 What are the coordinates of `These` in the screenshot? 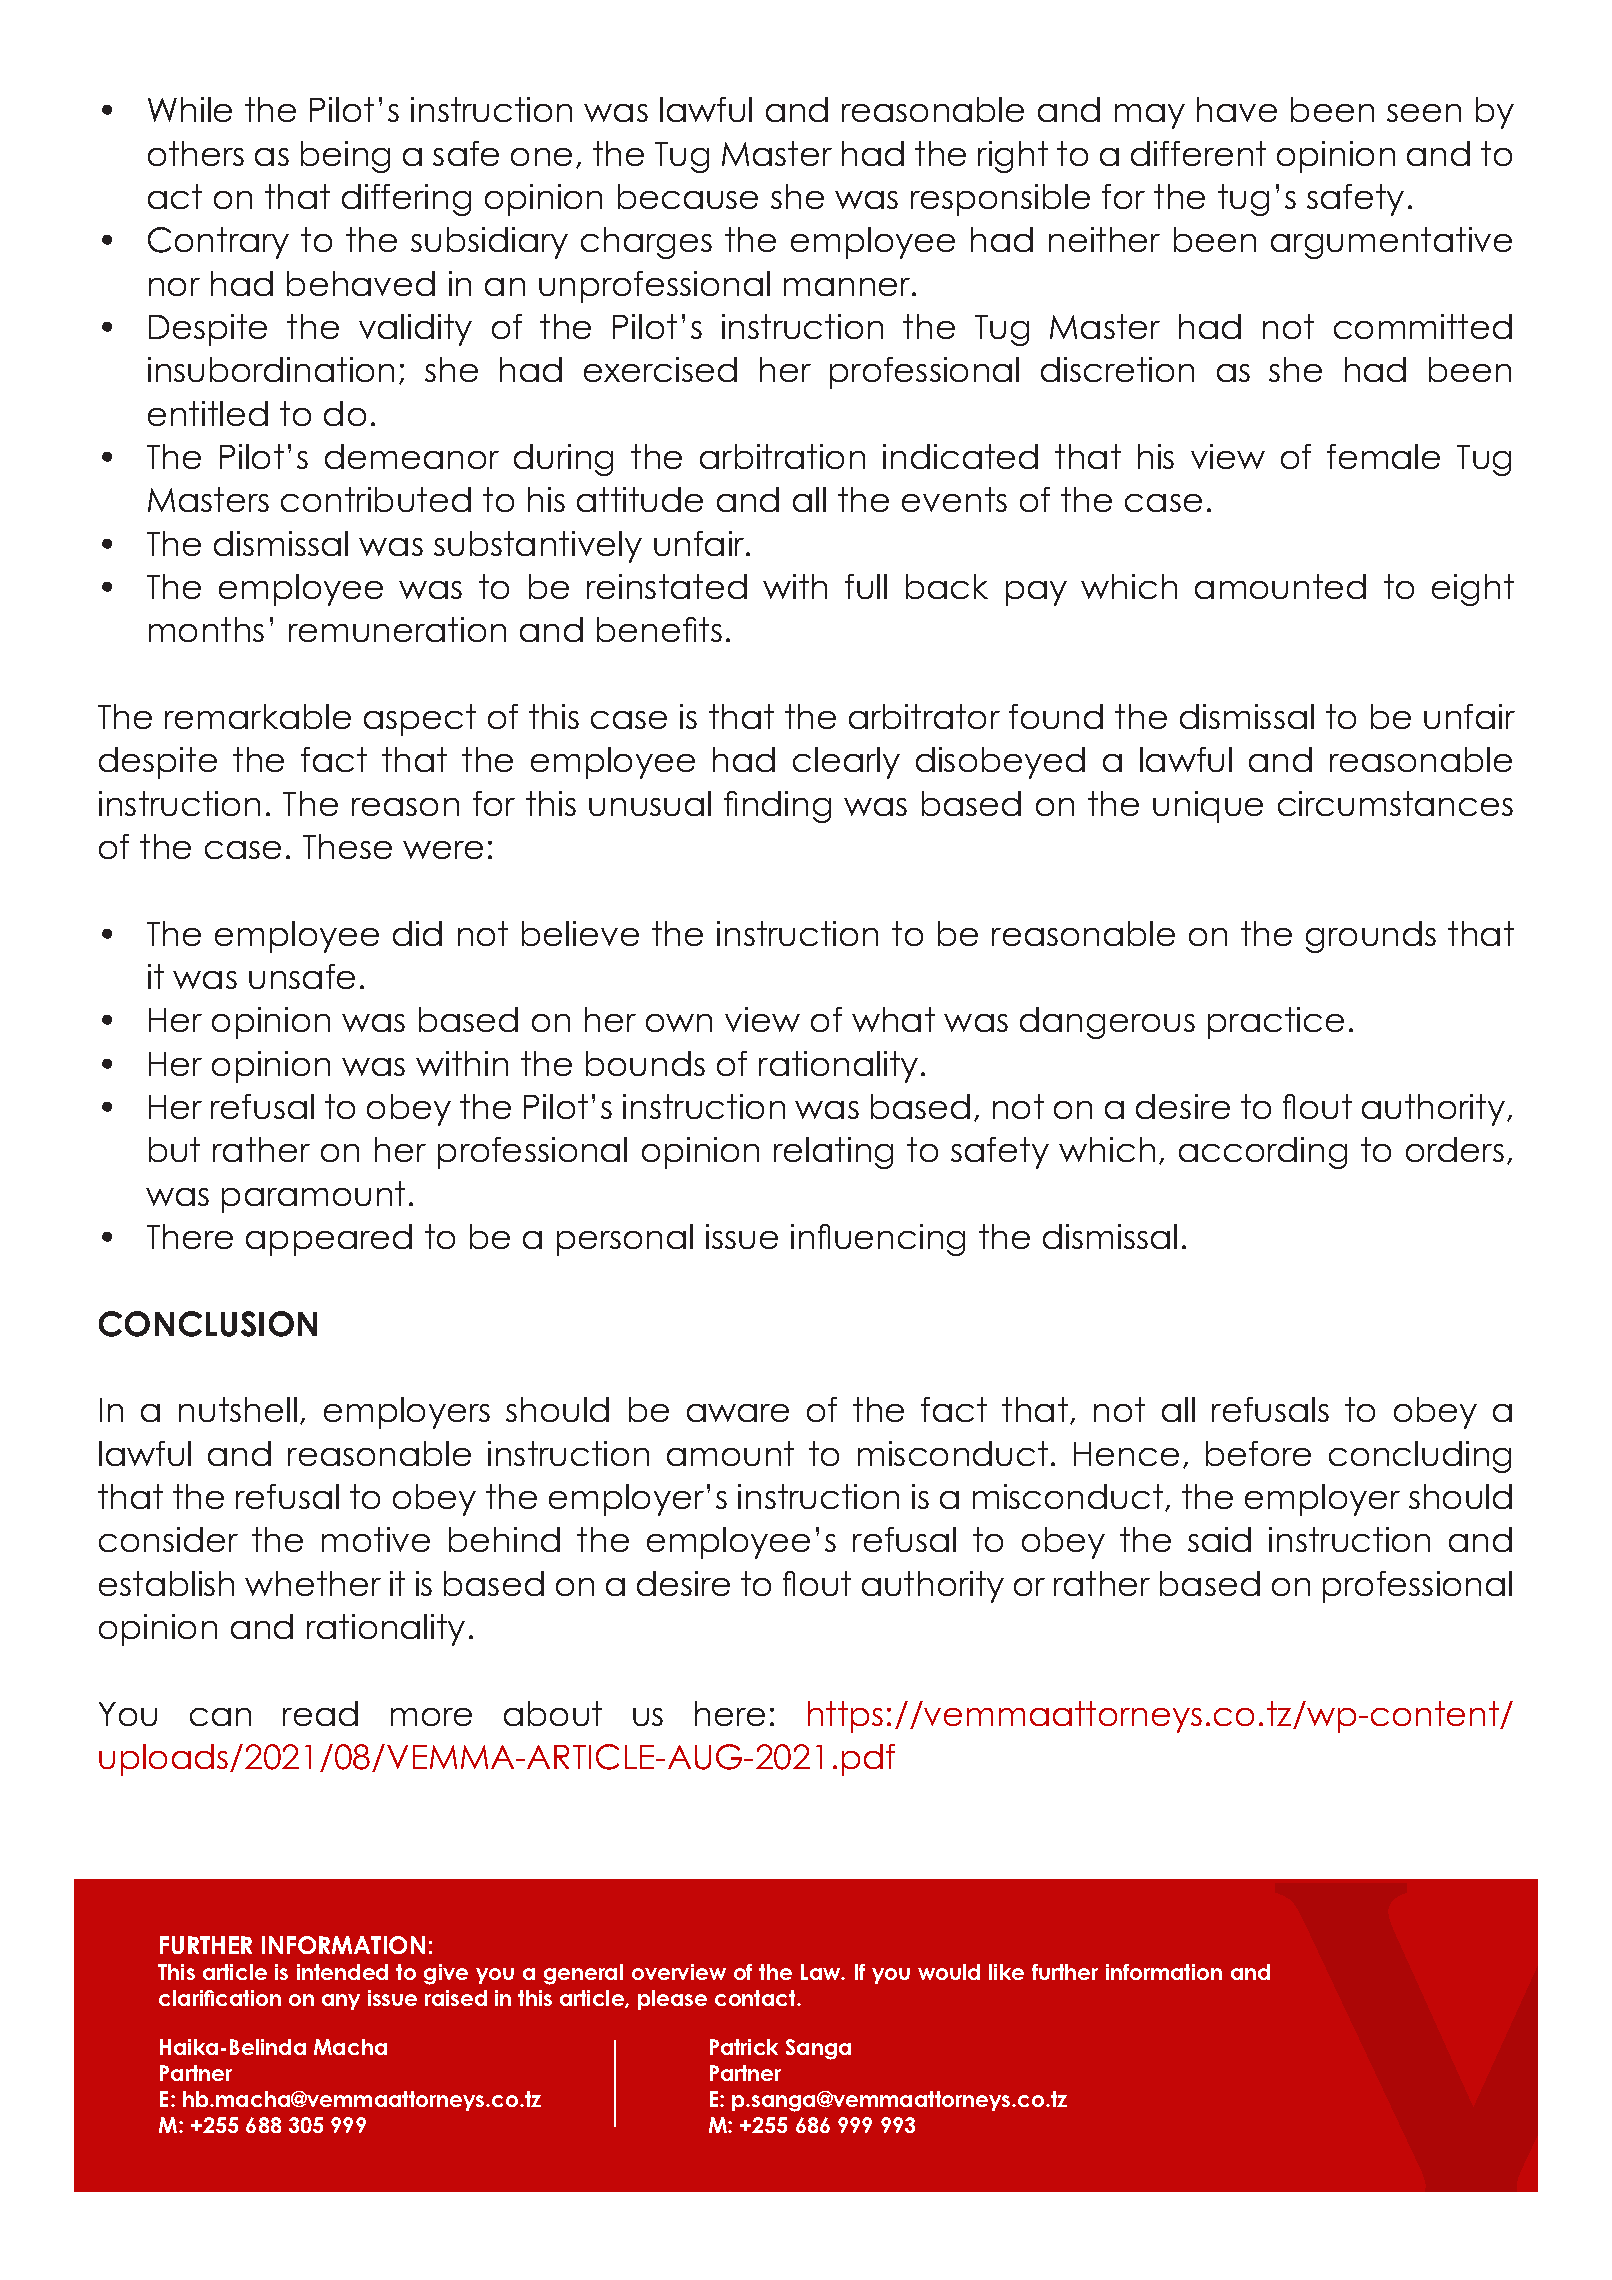 It's located at (347, 846).
